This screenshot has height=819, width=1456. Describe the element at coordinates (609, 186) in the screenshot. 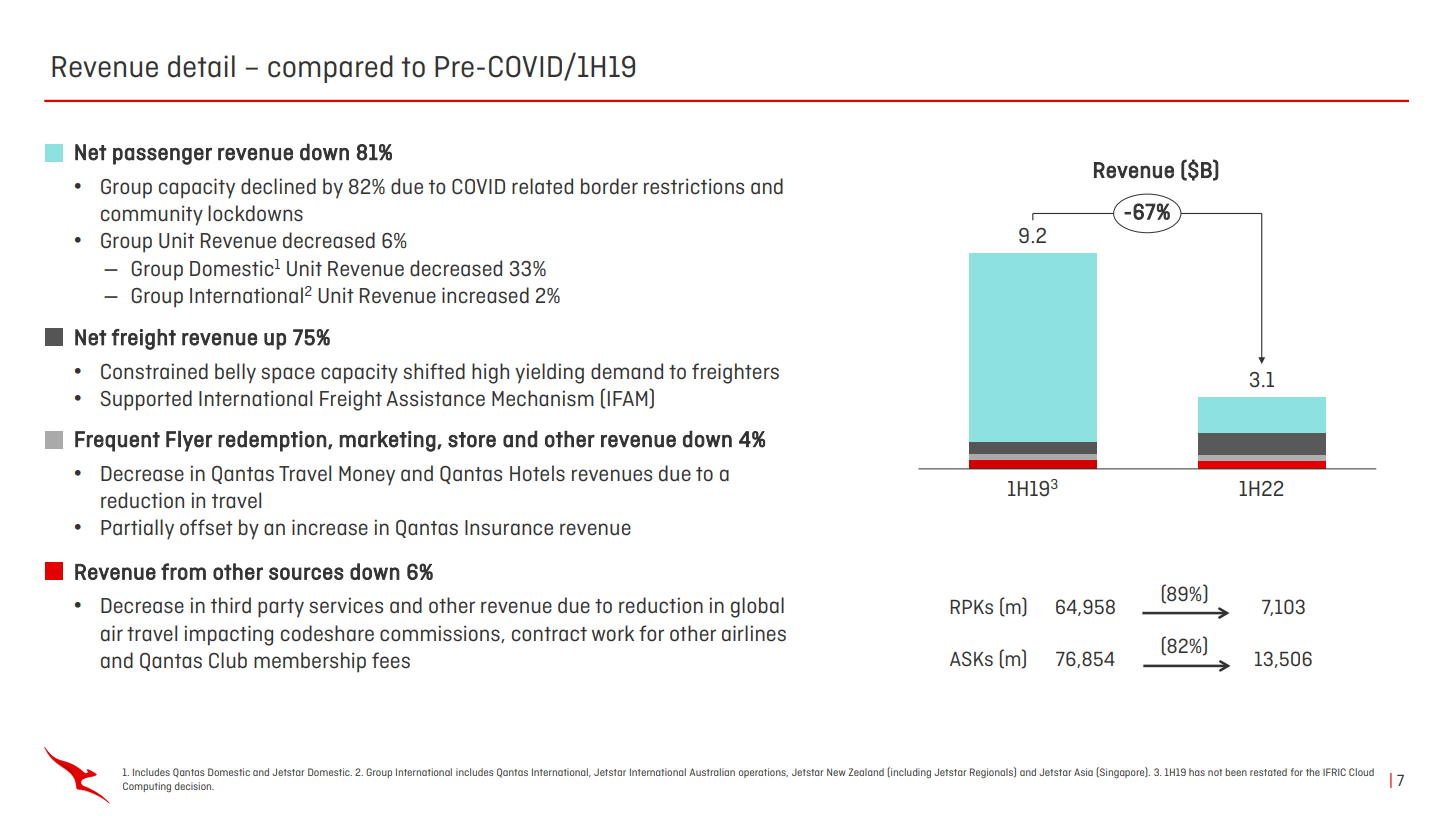

I see `border` at that location.
